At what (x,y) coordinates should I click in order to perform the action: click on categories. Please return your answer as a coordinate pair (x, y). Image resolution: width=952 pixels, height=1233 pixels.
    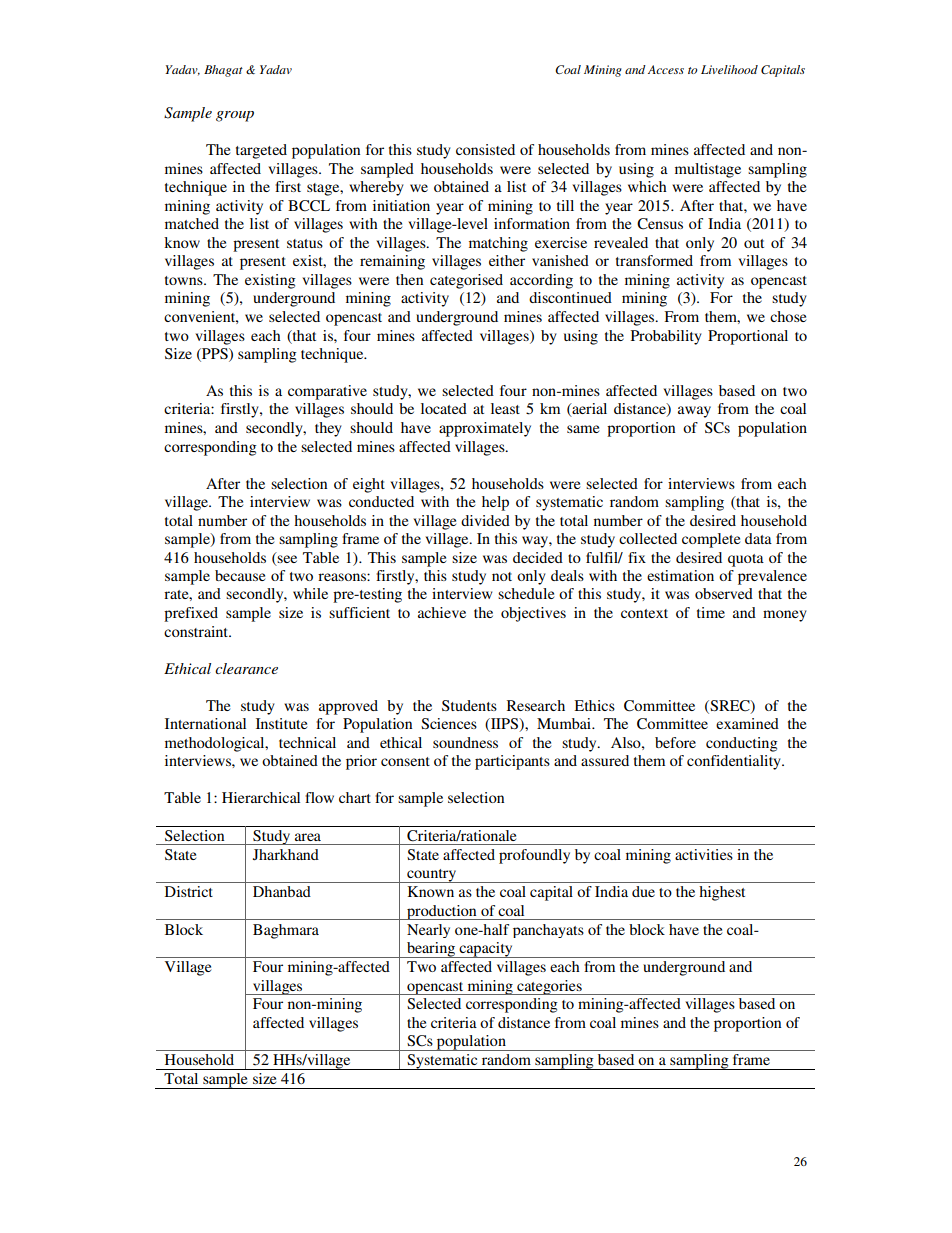
    Looking at the image, I should click on (549, 987).
